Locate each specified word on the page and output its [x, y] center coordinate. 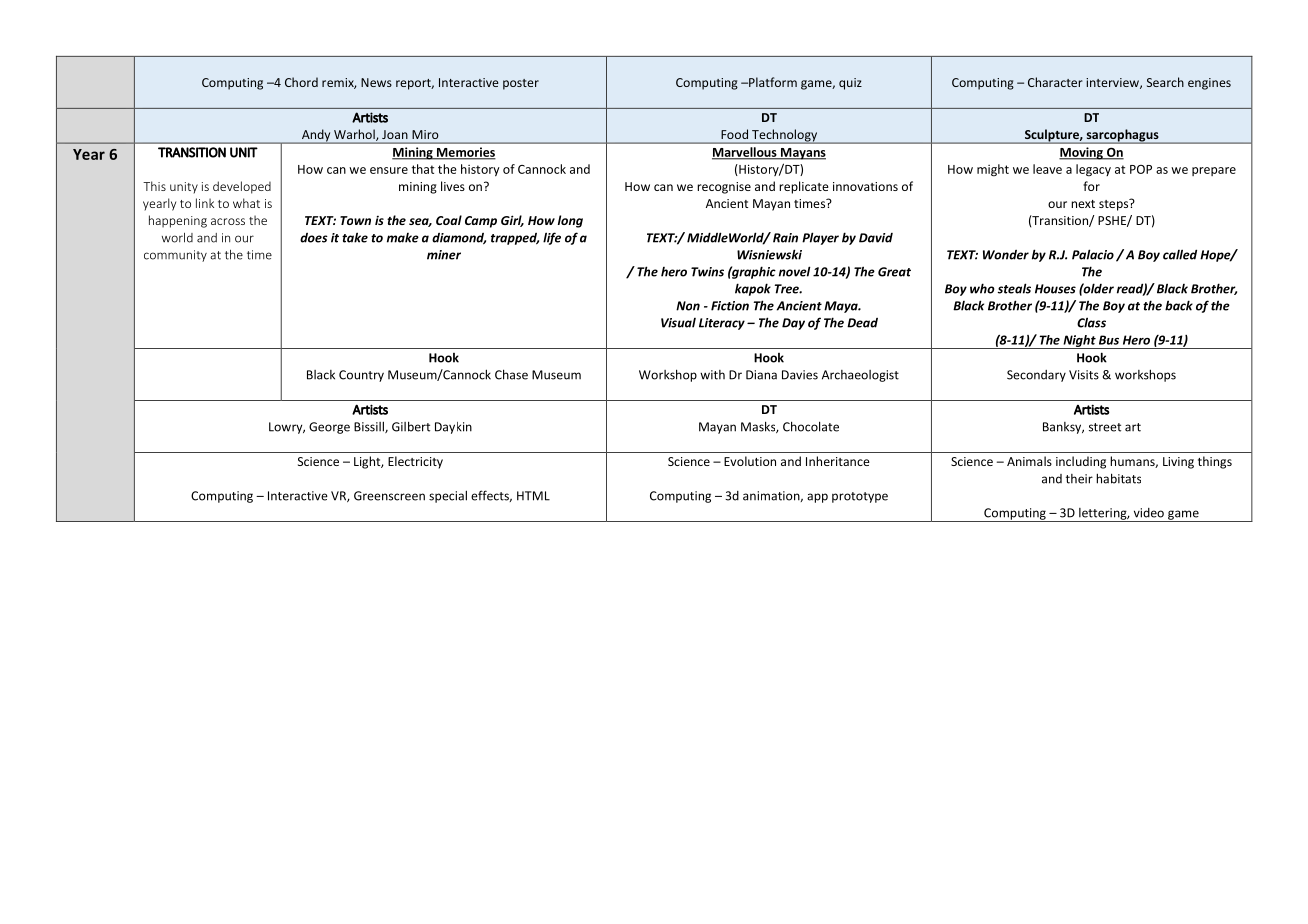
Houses [1055, 289]
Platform [772, 82]
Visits [1084, 375]
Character [1055, 82]
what [246, 203]
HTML [533, 496]
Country [361, 376]
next [1083, 204]
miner [444, 255]
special [448, 496]
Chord [301, 82]
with [712, 375]
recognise [724, 188]
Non [688, 306]
